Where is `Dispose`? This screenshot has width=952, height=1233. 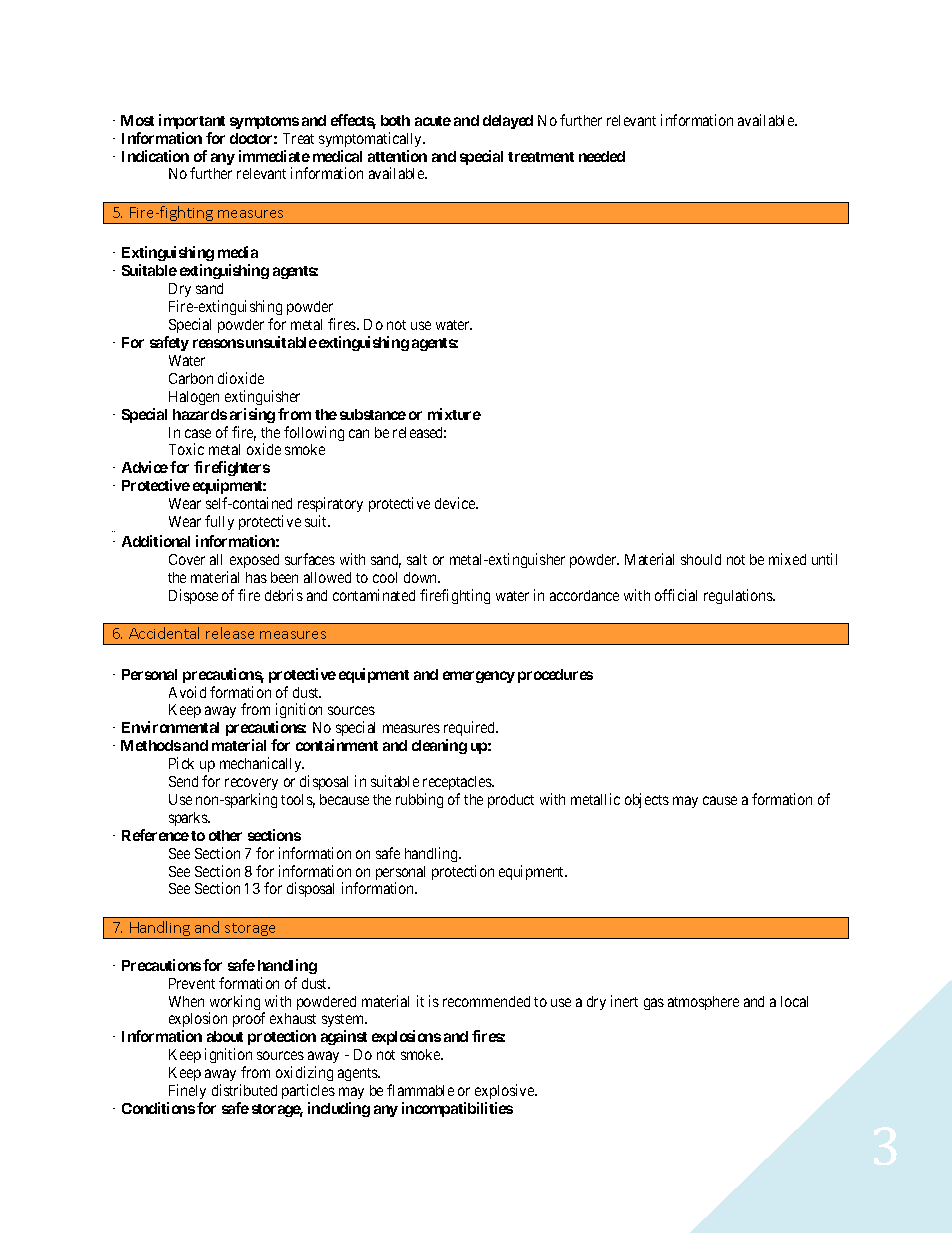 Dispose is located at coordinates (193, 596).
